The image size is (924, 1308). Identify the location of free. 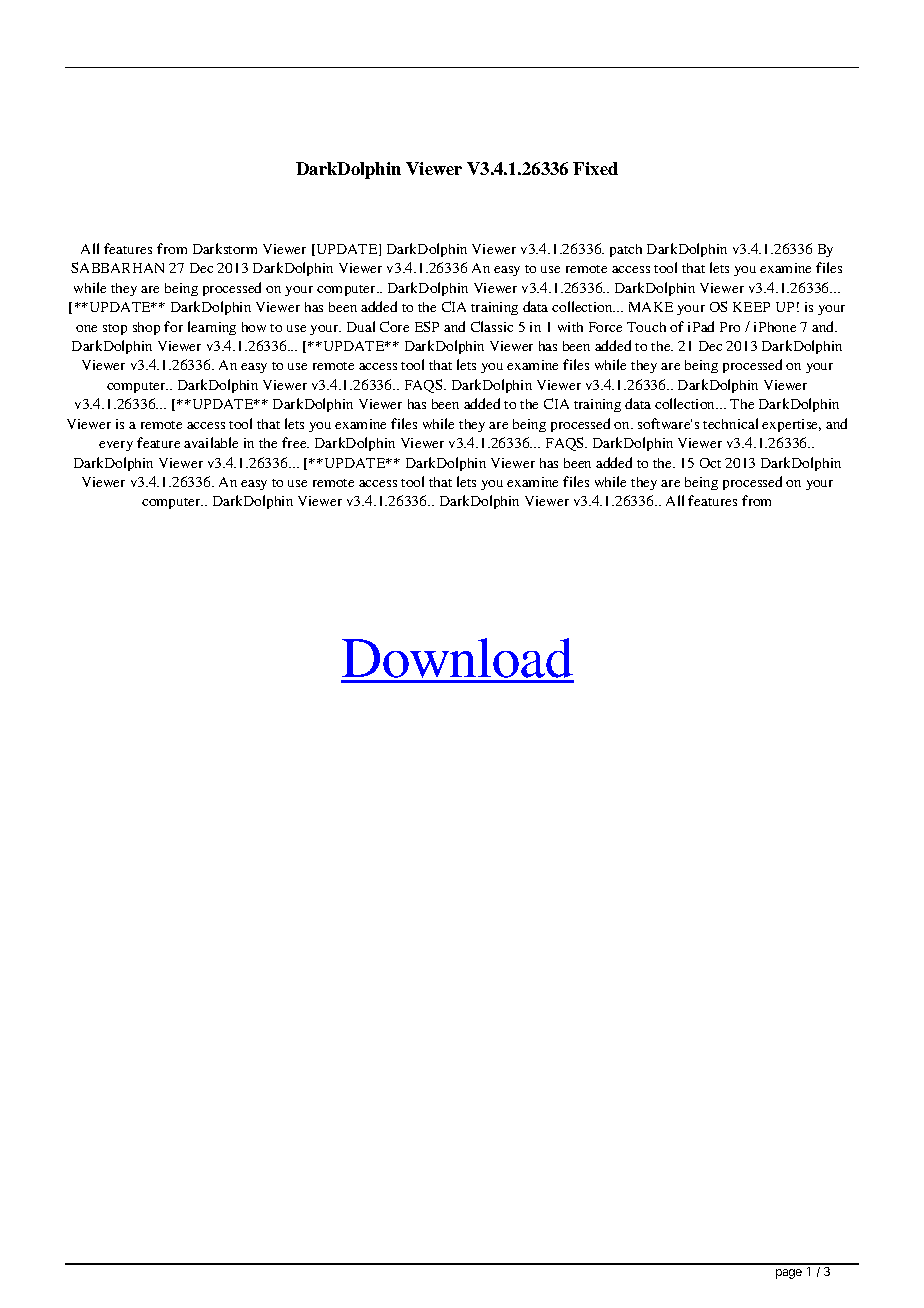
(295, 442).
